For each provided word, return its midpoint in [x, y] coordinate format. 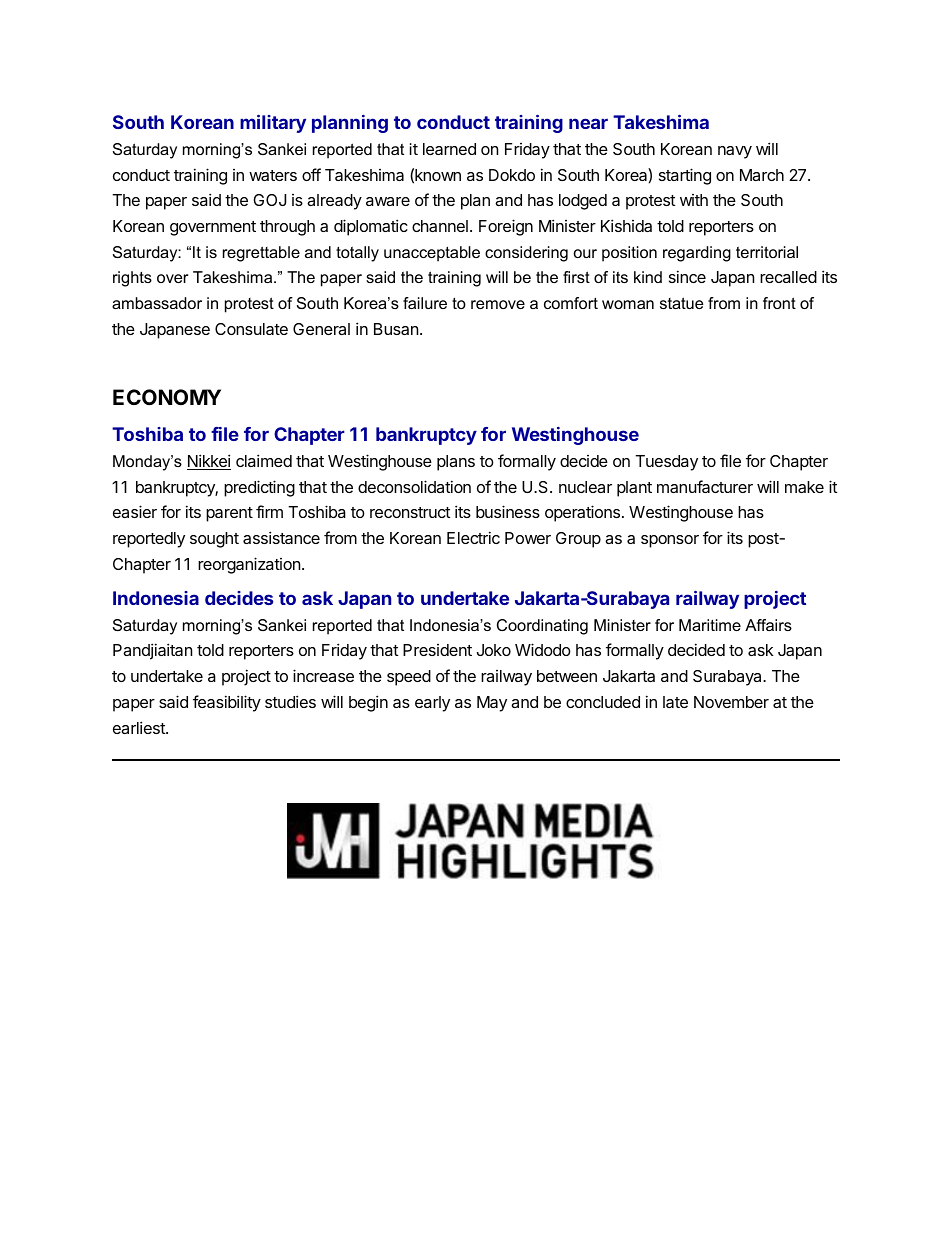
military [273, 124]
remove [498, 304]
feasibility [227, 703]
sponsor [670, 541]
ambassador [157, 303]
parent [229, 514]
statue [681, 303]
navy [735, 152]
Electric [473, 537]
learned [449, 149]
